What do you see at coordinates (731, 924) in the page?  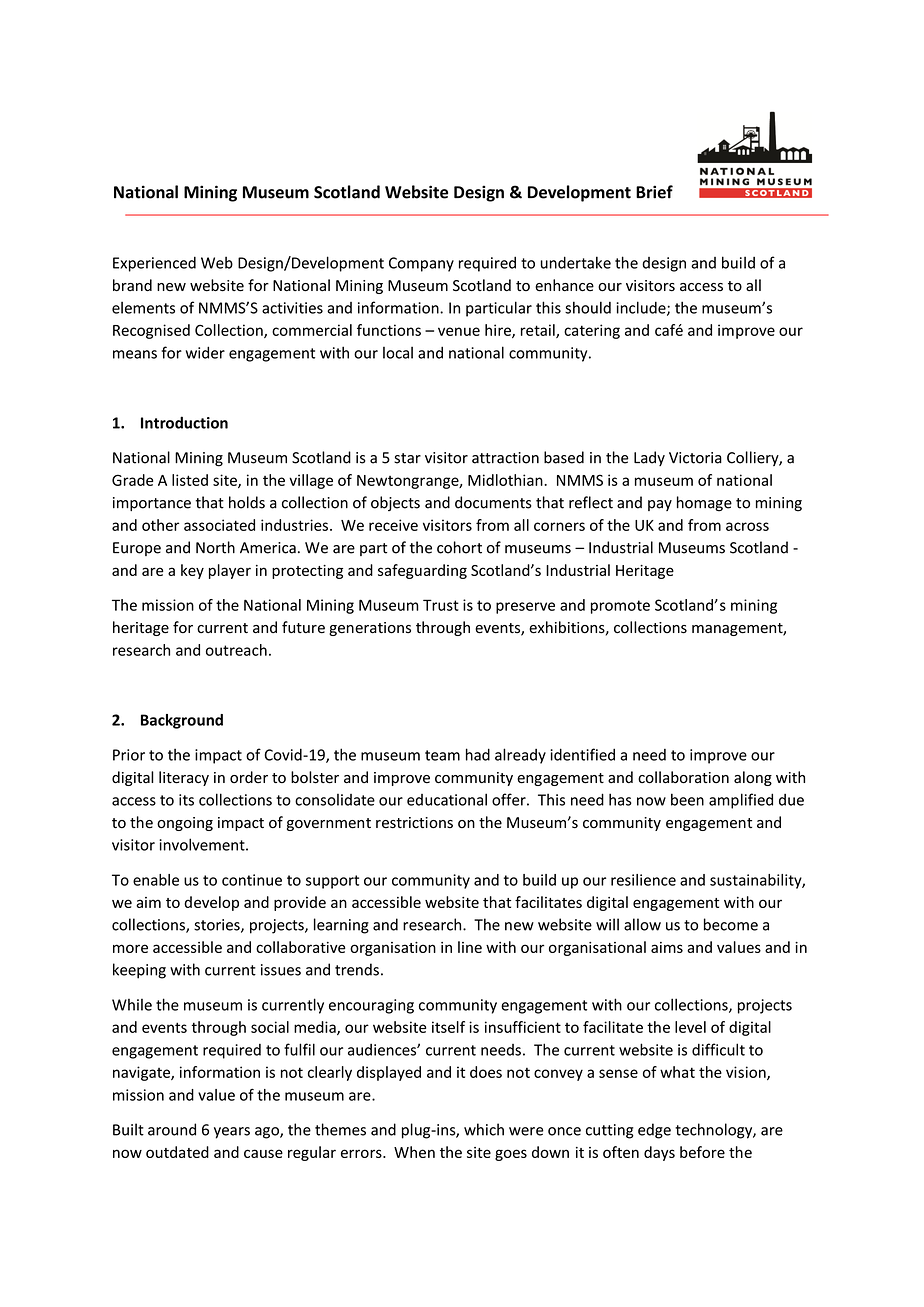 I see `become` at bounding box center [731, 924].
